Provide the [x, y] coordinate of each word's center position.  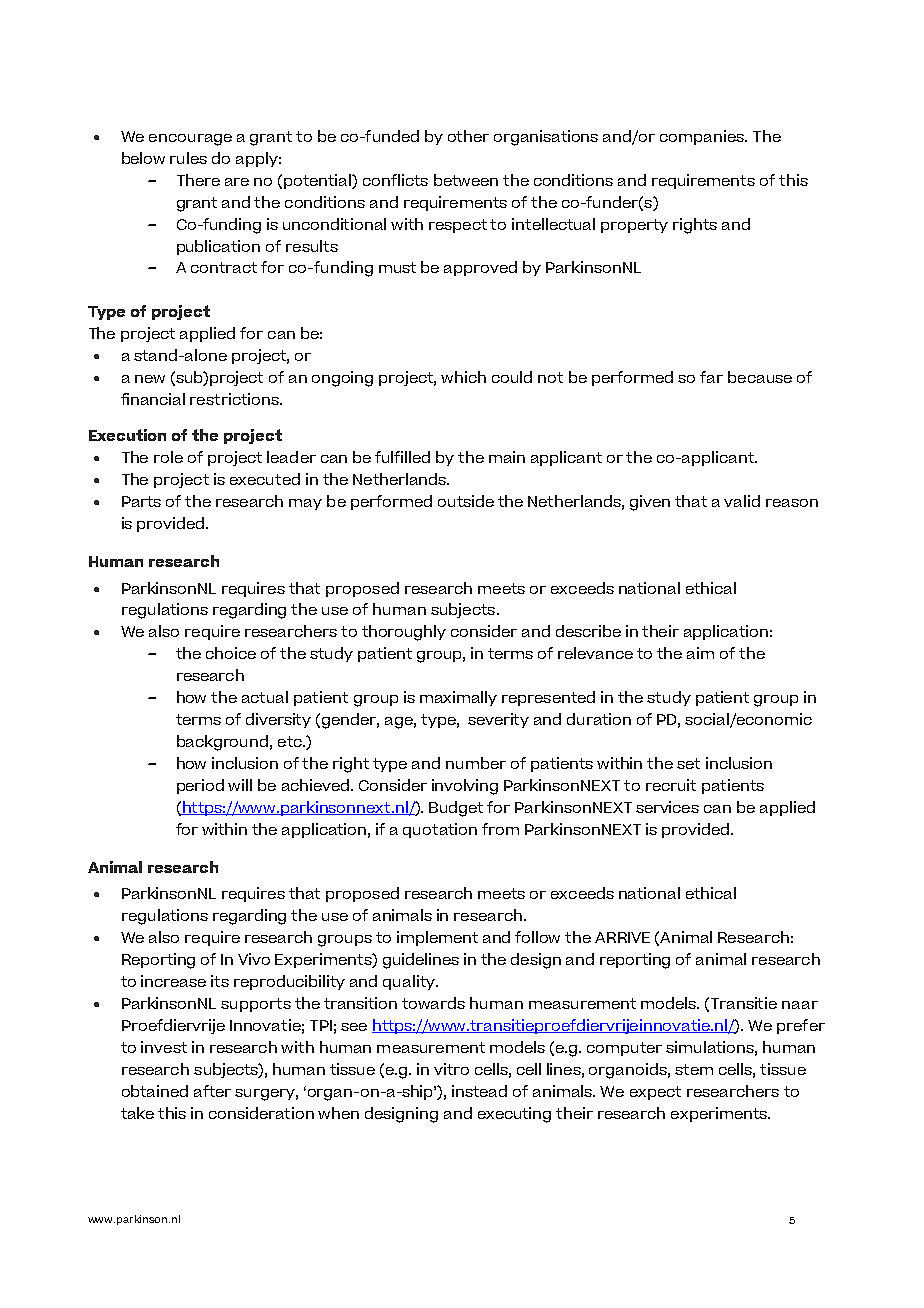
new [150, 379]
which [463, 377]
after [212, 1091]
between [466, 180]
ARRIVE [622, 937]
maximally [458, 698]
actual [265, 697]
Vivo [254, 959]
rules [188, 158]
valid [742, 501]
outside [466, 501]
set [688, 763]
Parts [141, 501]
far [711, 377]
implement [437, 938]
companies [703, 137]
